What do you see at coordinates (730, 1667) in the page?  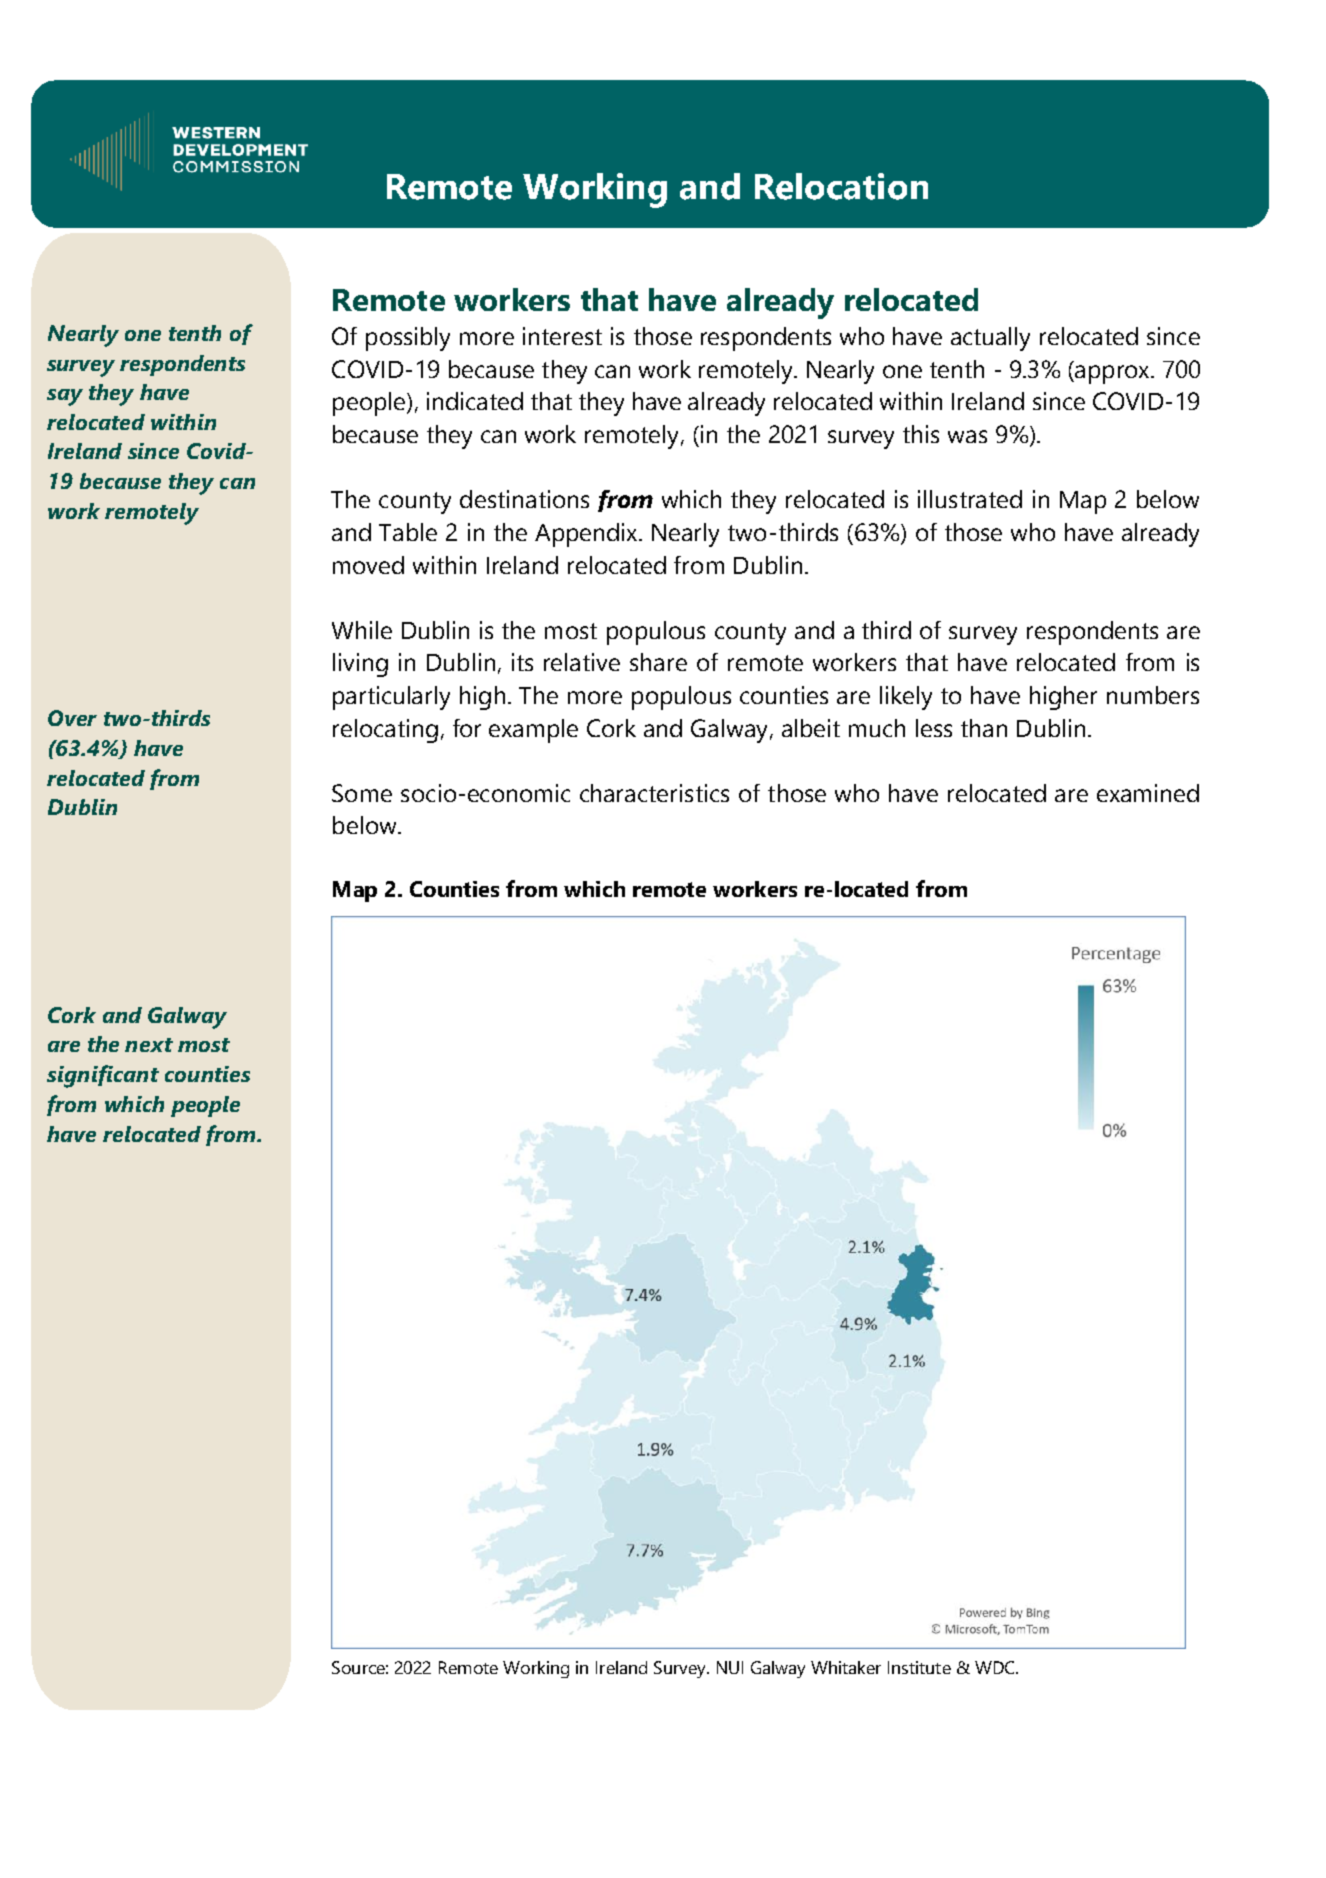 I see `NUI` at bounding box center [730, 1667].
